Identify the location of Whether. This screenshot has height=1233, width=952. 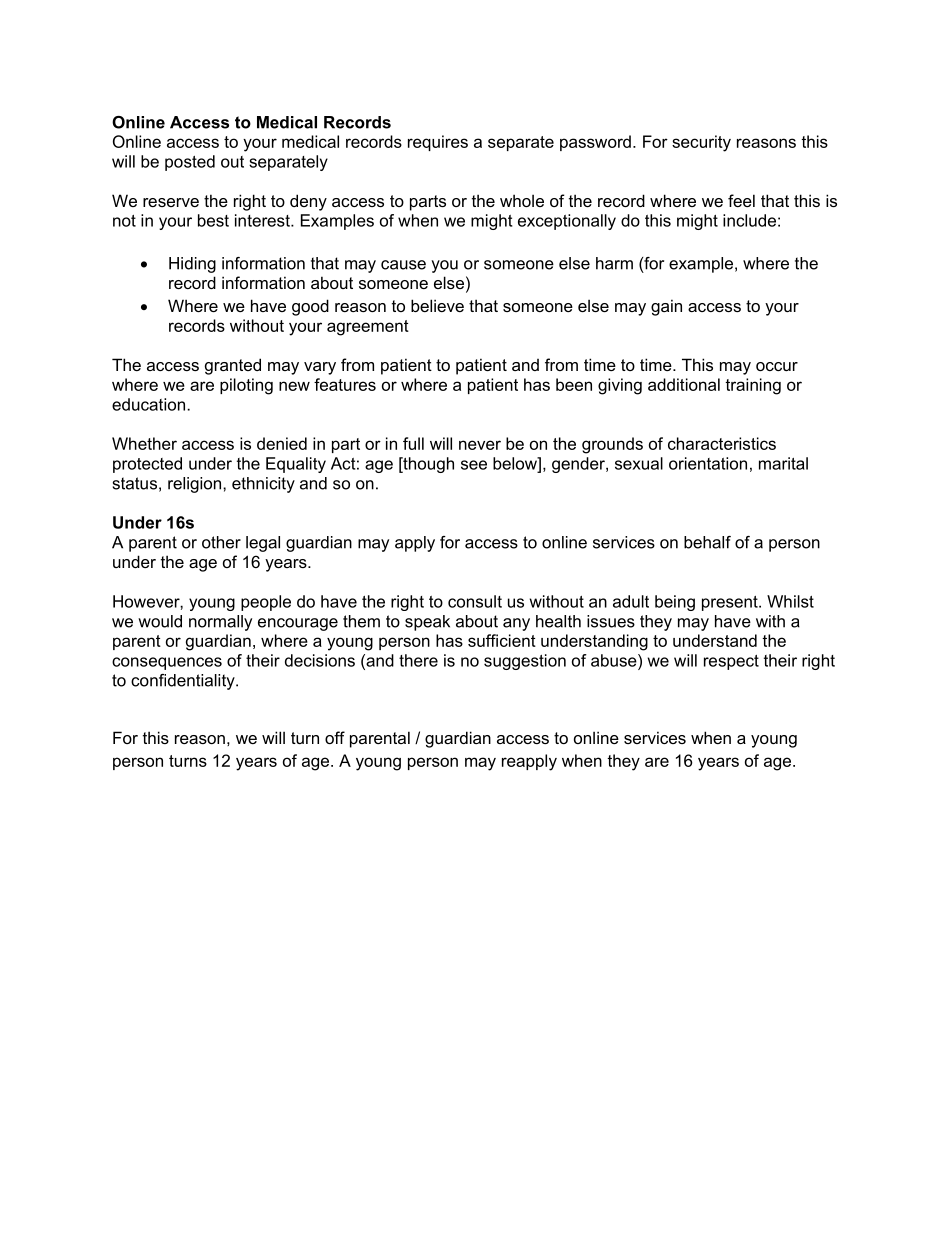
(144, 443).
